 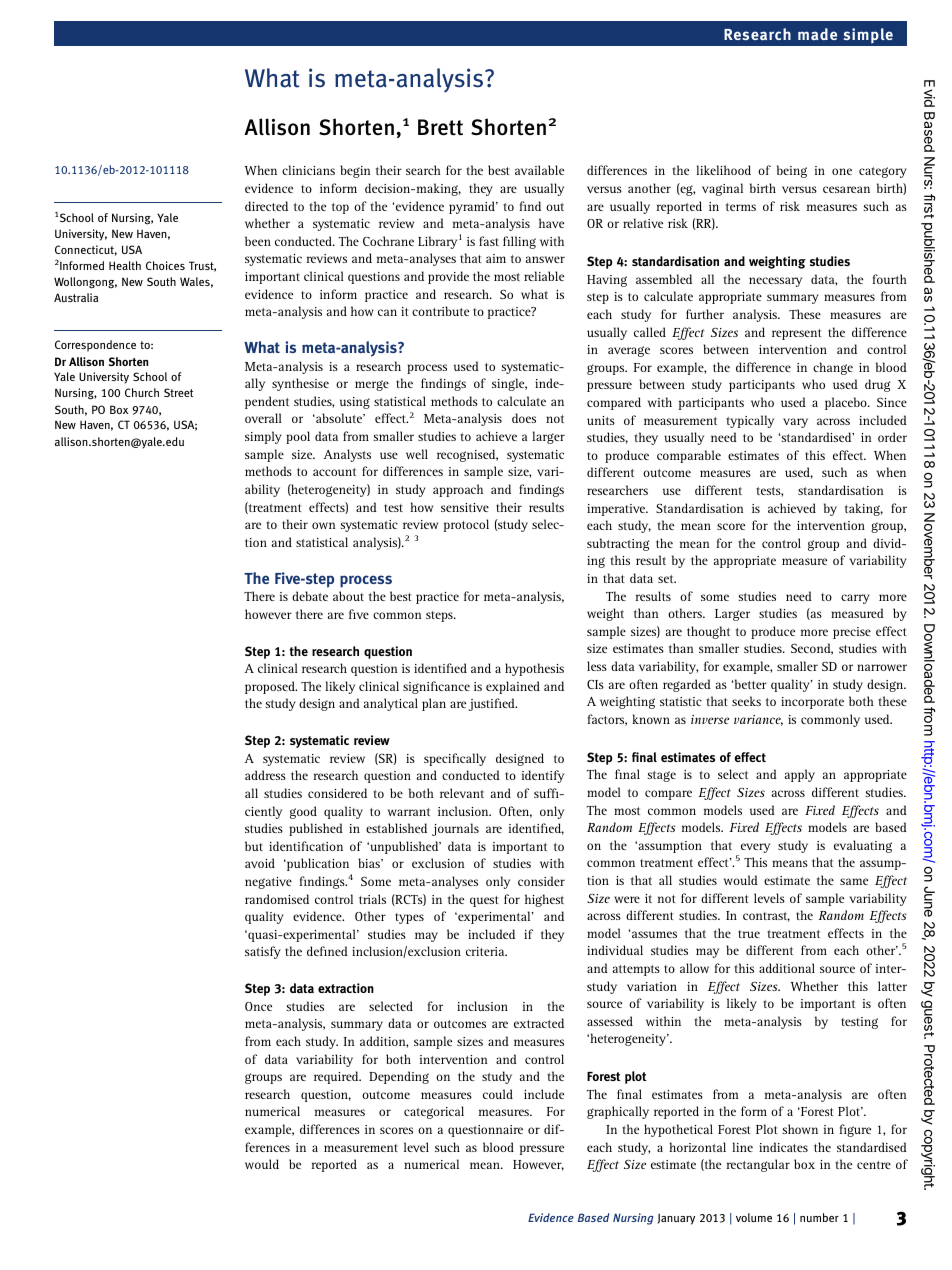 What do you see at coordinates (462, 793) in the screenshot?
I see `relevant` at bounding box center [462, 793].
